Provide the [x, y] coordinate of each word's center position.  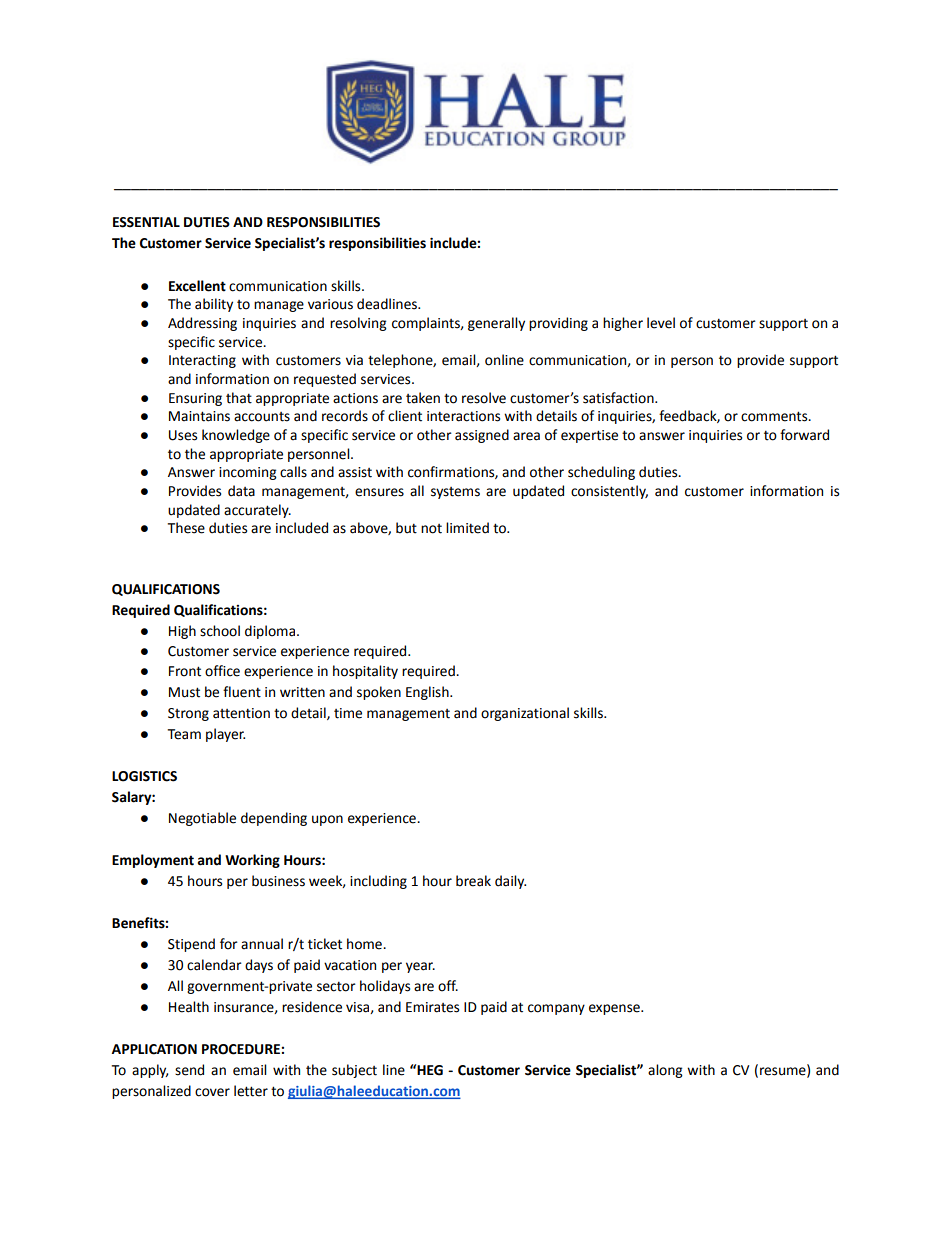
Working [252, 861]
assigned [482, 436]
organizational [525, 714]
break [473, 881]
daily [510, 882]
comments [775, 416]
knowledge [236, 436]
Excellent [197, 286]
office [222, 671]
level [661, 323]
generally [496, 324]
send [189, 1070]
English [428, 693]
